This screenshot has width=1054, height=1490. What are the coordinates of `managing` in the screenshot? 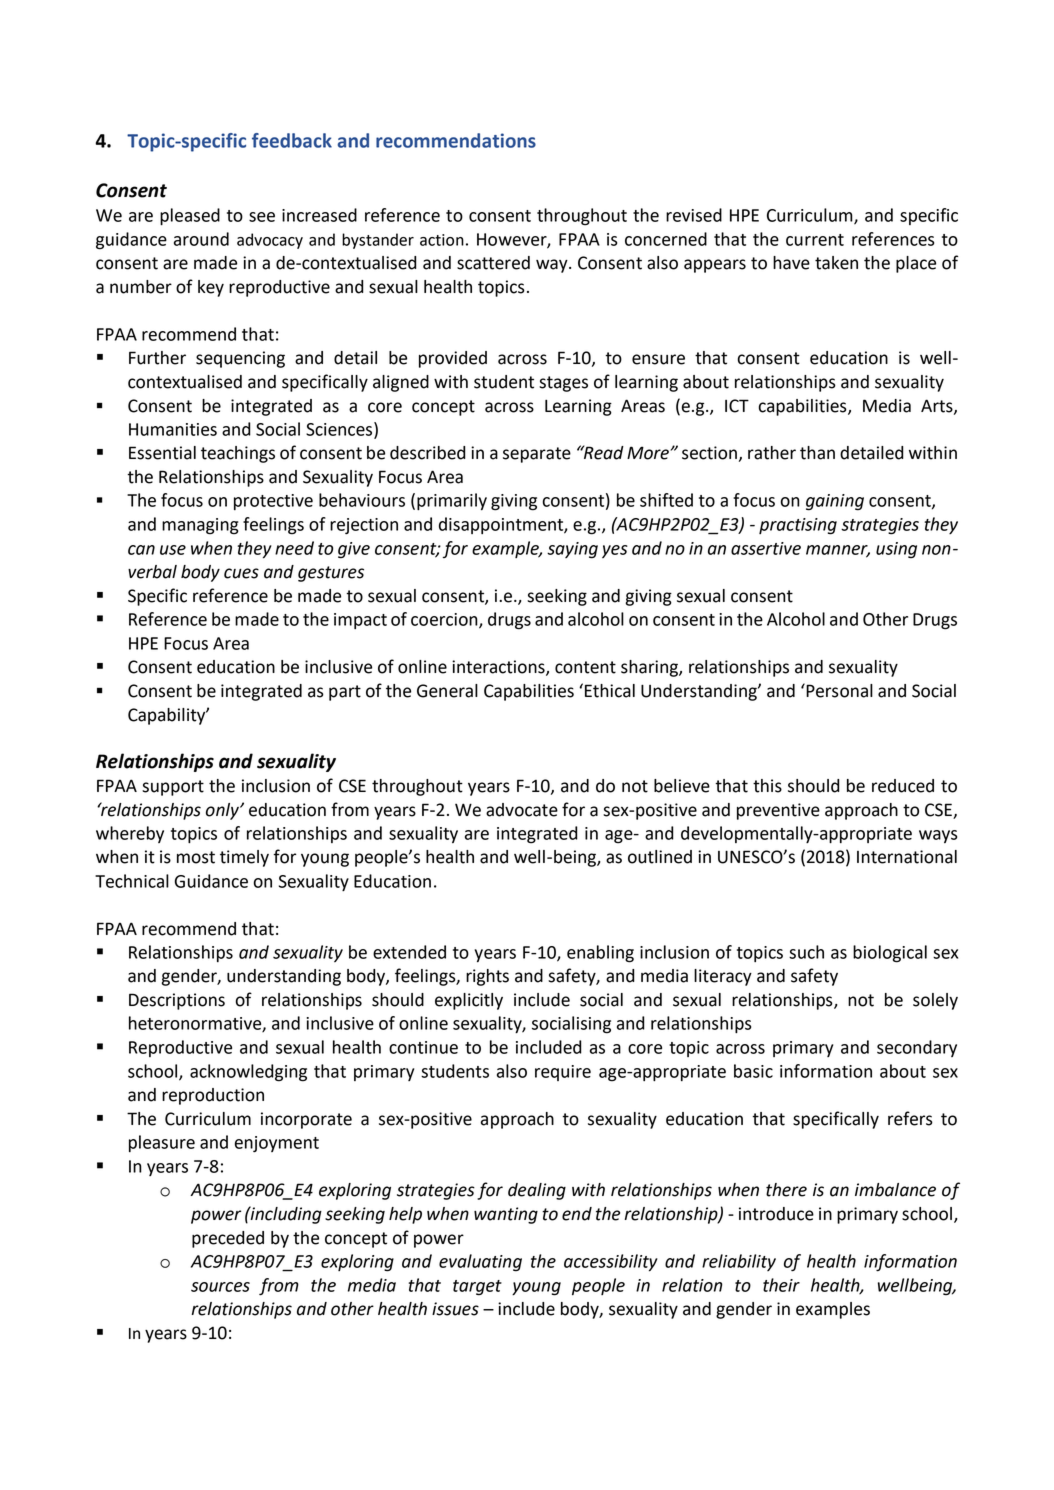 It's located at (200, 526).
